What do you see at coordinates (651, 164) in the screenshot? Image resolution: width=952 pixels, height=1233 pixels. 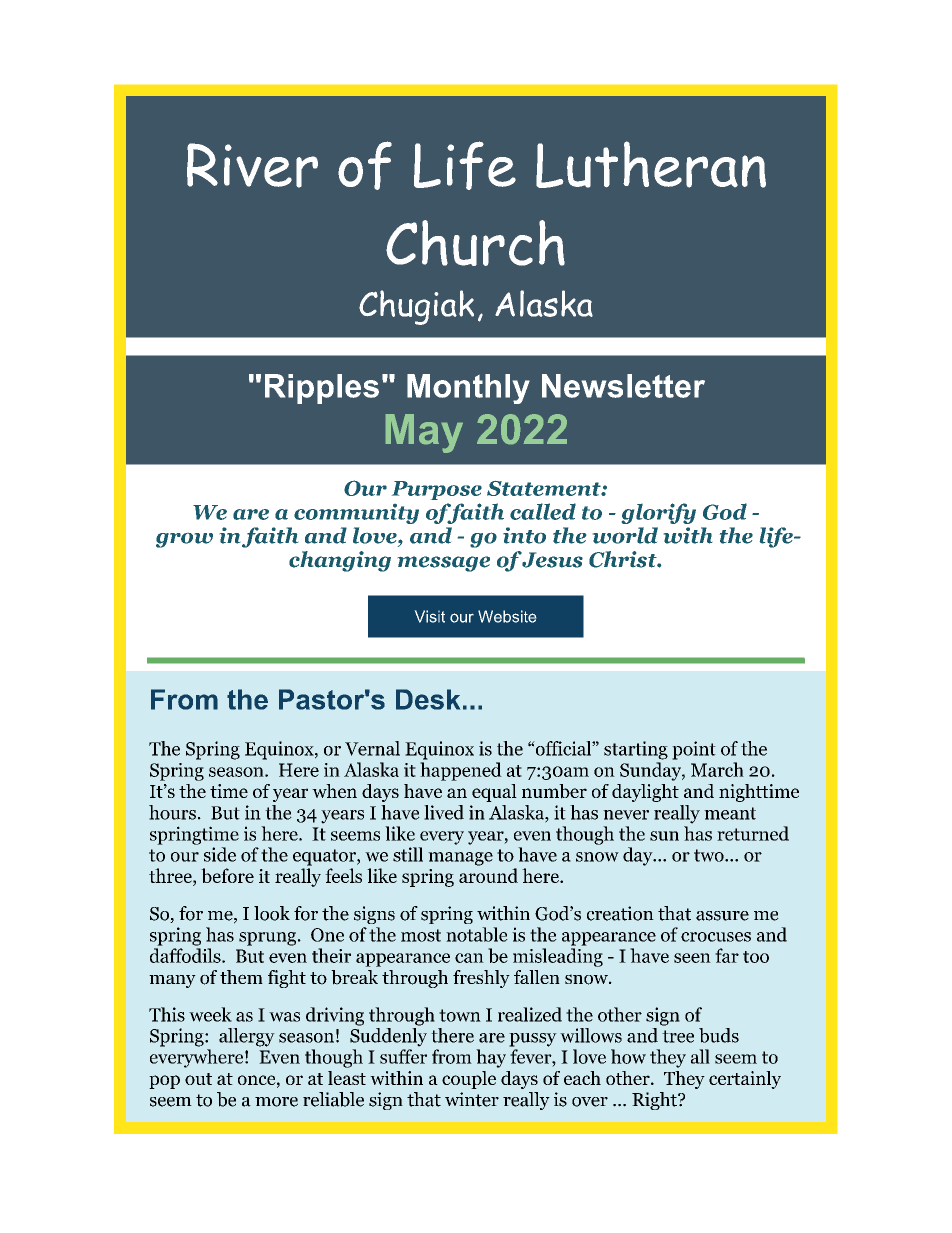 I see `Lutheran` at bounding box center [651, 164].
